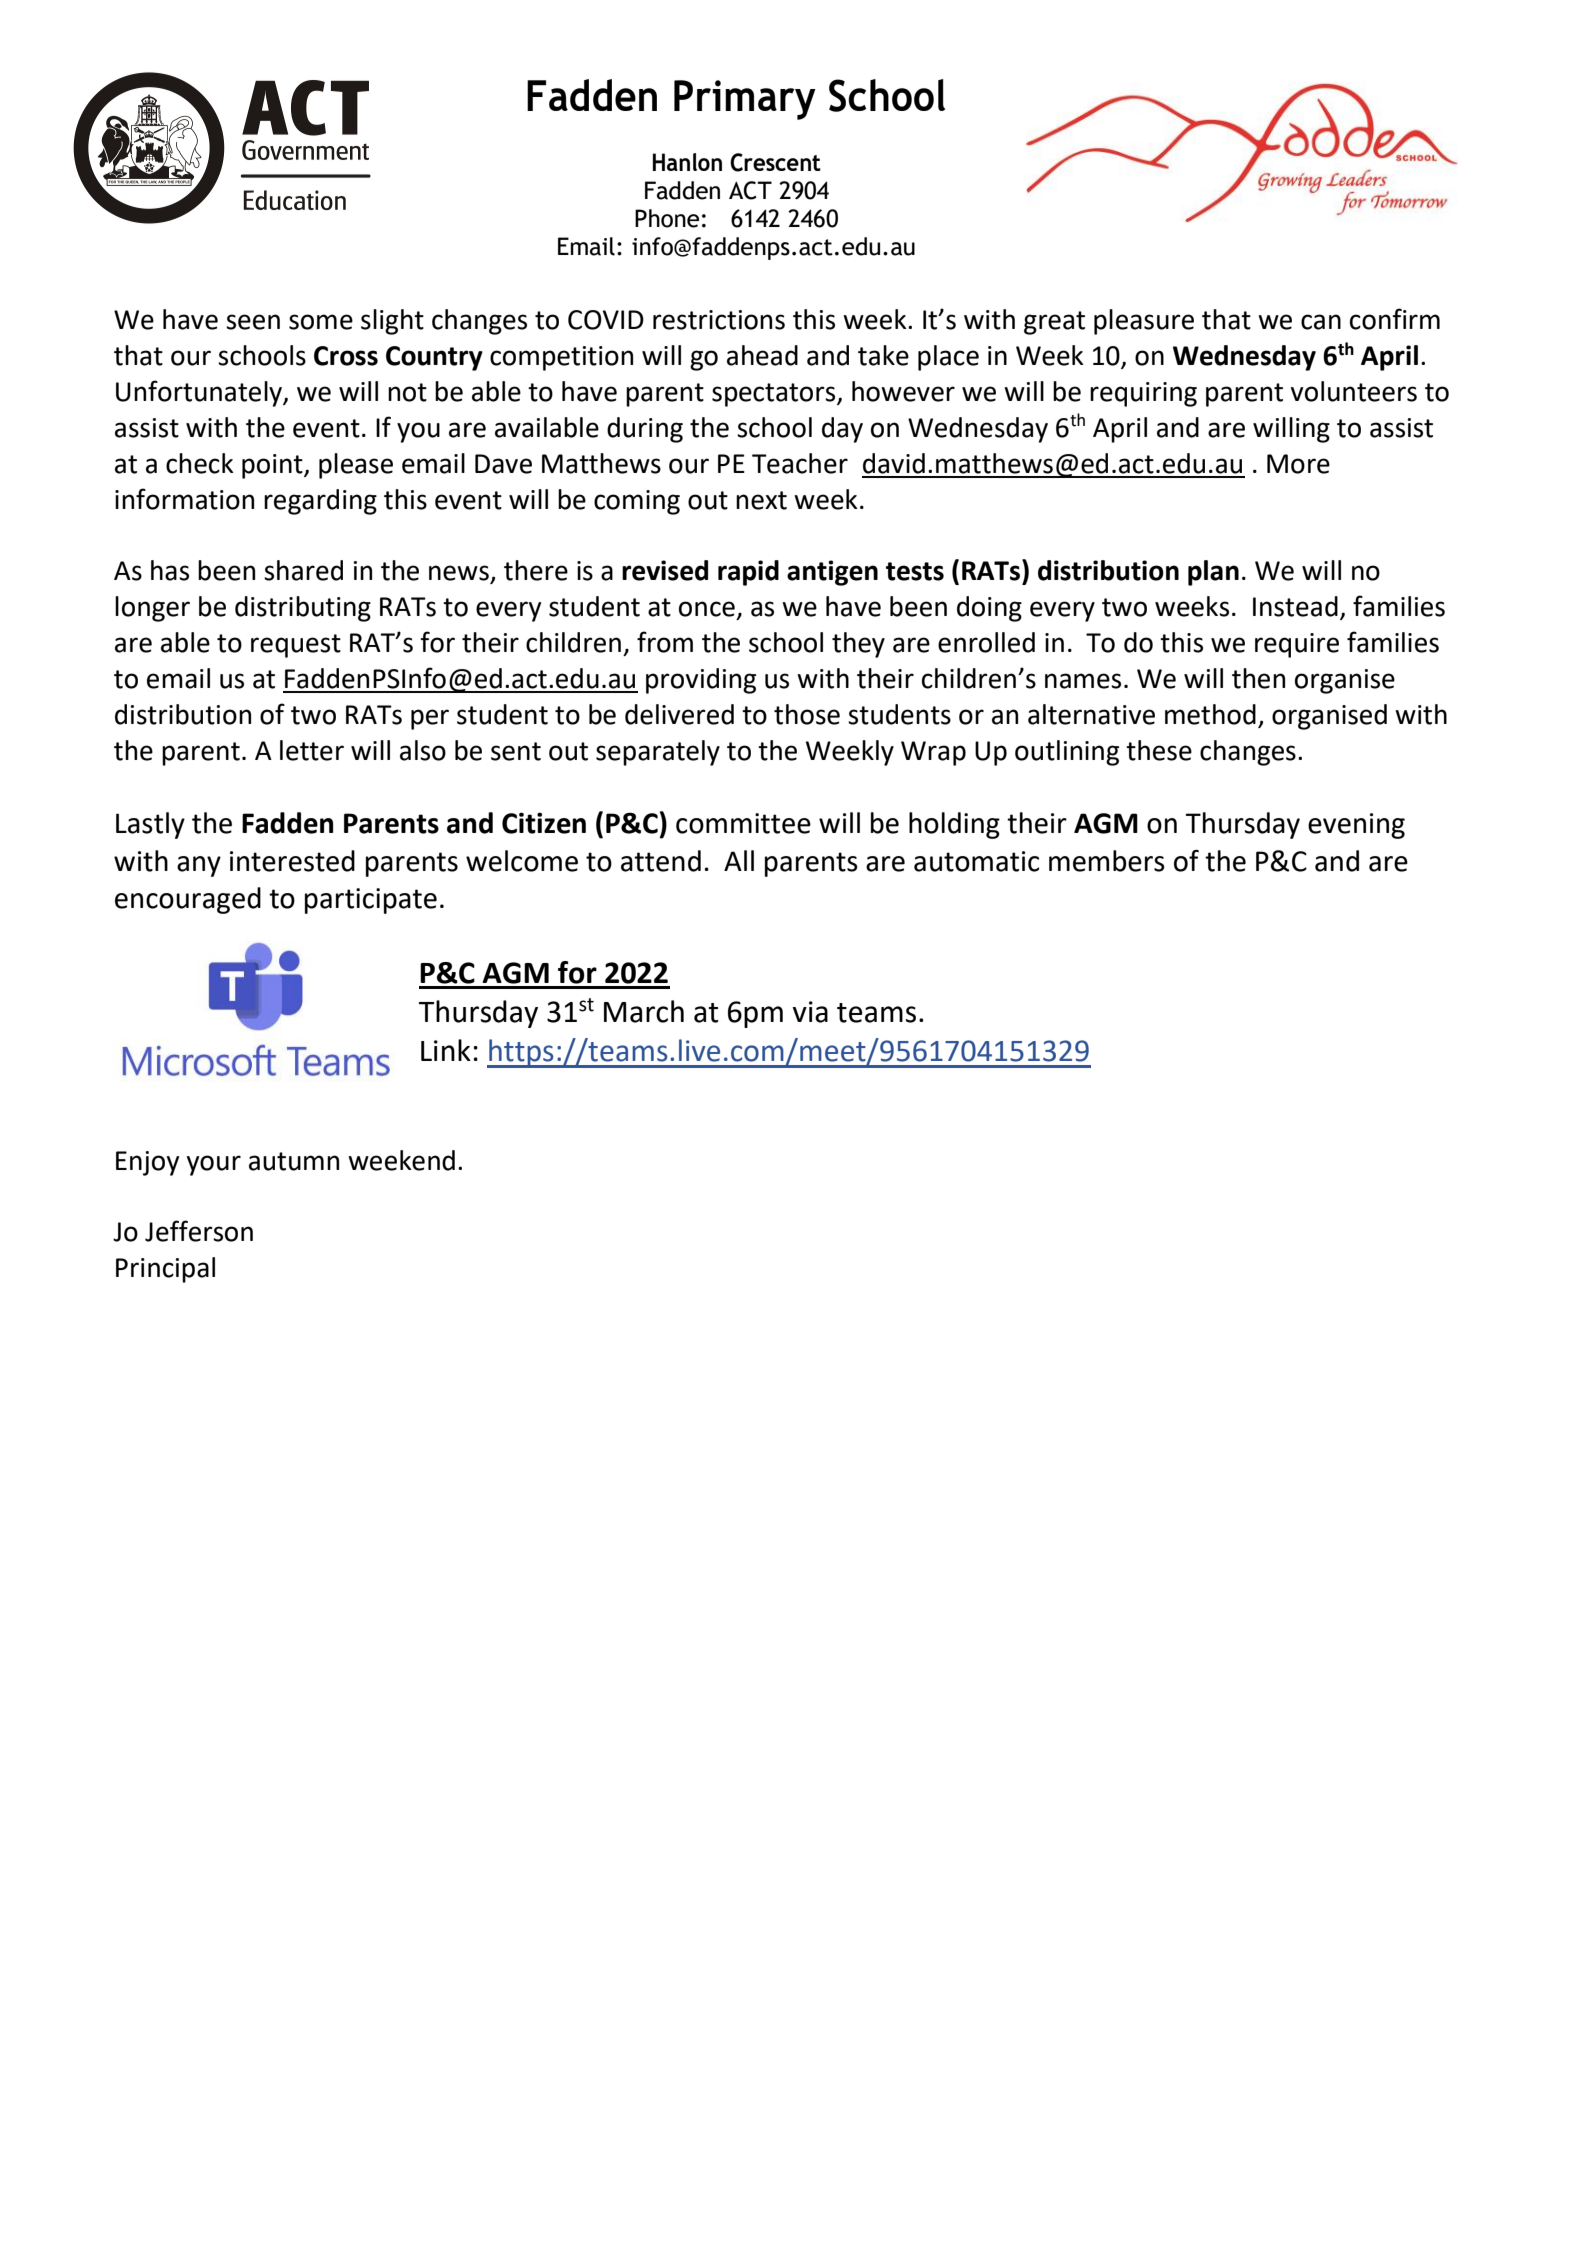 This document has height=2251, width=1592. Describe the element at coordinates (687, 162) in the document. I see `Hanlon` at that location.
